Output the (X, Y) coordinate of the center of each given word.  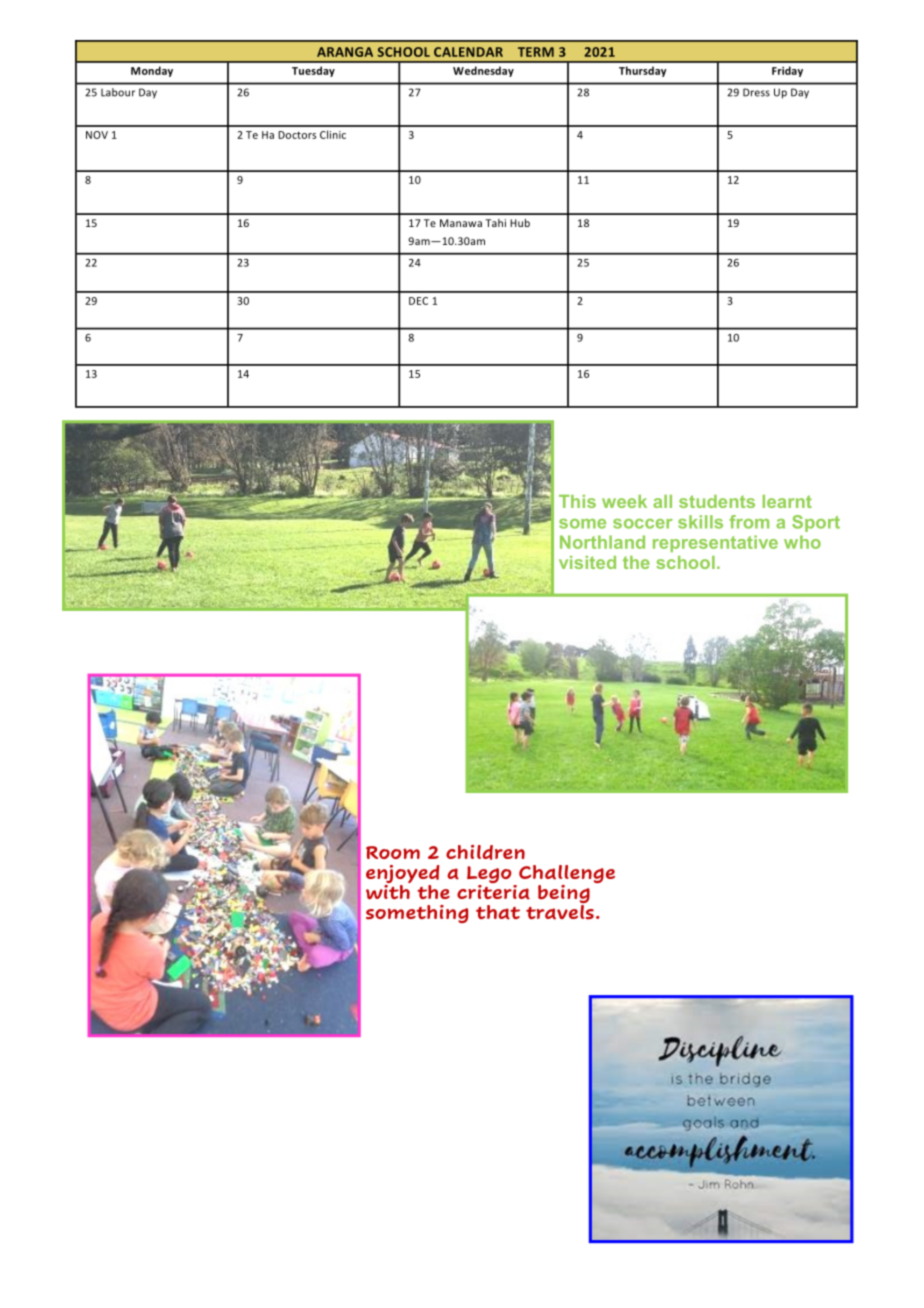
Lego (489, 876)
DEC (418, 301)
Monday (152, 71)
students (717, 501)
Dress (756, 92)
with (388, 890)
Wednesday (483, 71)
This (577, 501)
